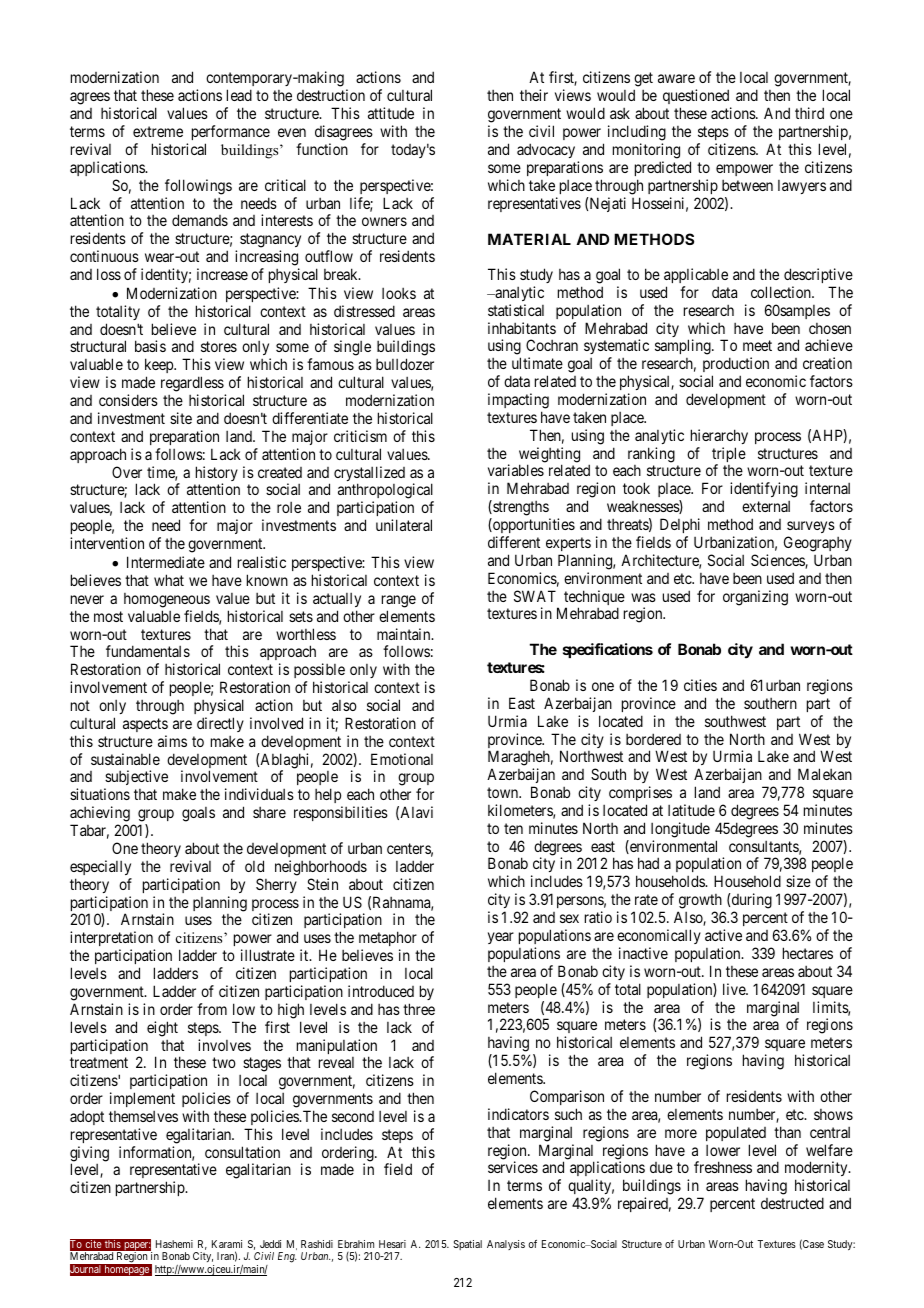  What do you see at coordinates (467, 1245) in the screenshot?
I see `Spatial` at bounding box center [467, 1245].
